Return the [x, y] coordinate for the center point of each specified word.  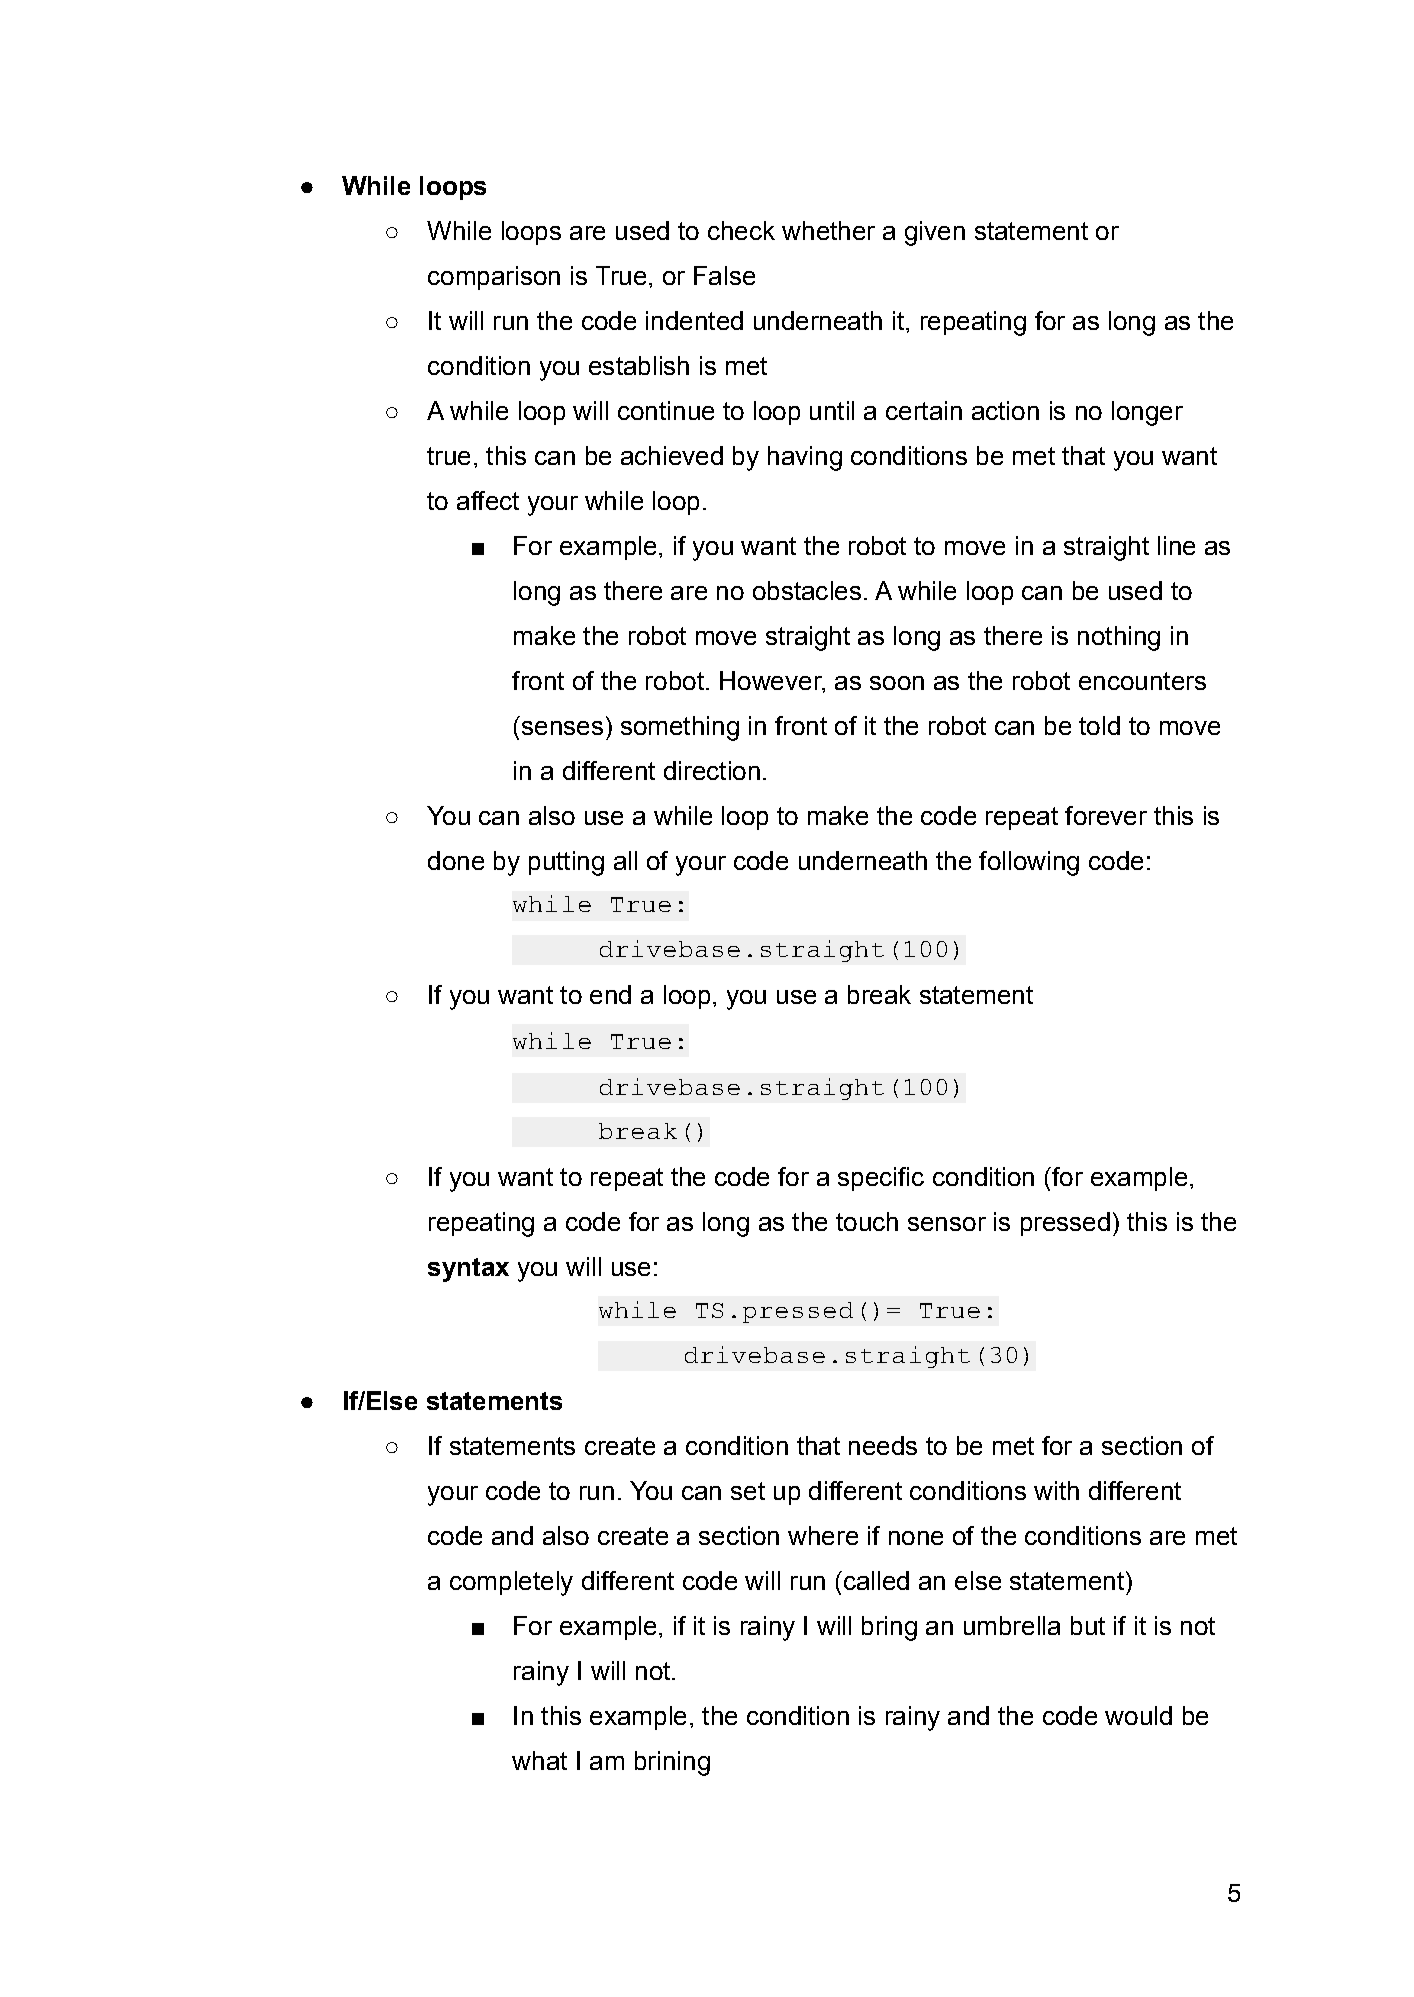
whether [828, 230]
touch [867, 1221]
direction [712, 770]
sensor [947, 1224]
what [539, 1760]
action [1005, 410]
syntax [468, 1270]
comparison [494, 278]
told [1099, 725]
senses [562, 728]
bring [889, 1628]
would [1138, 1715]
